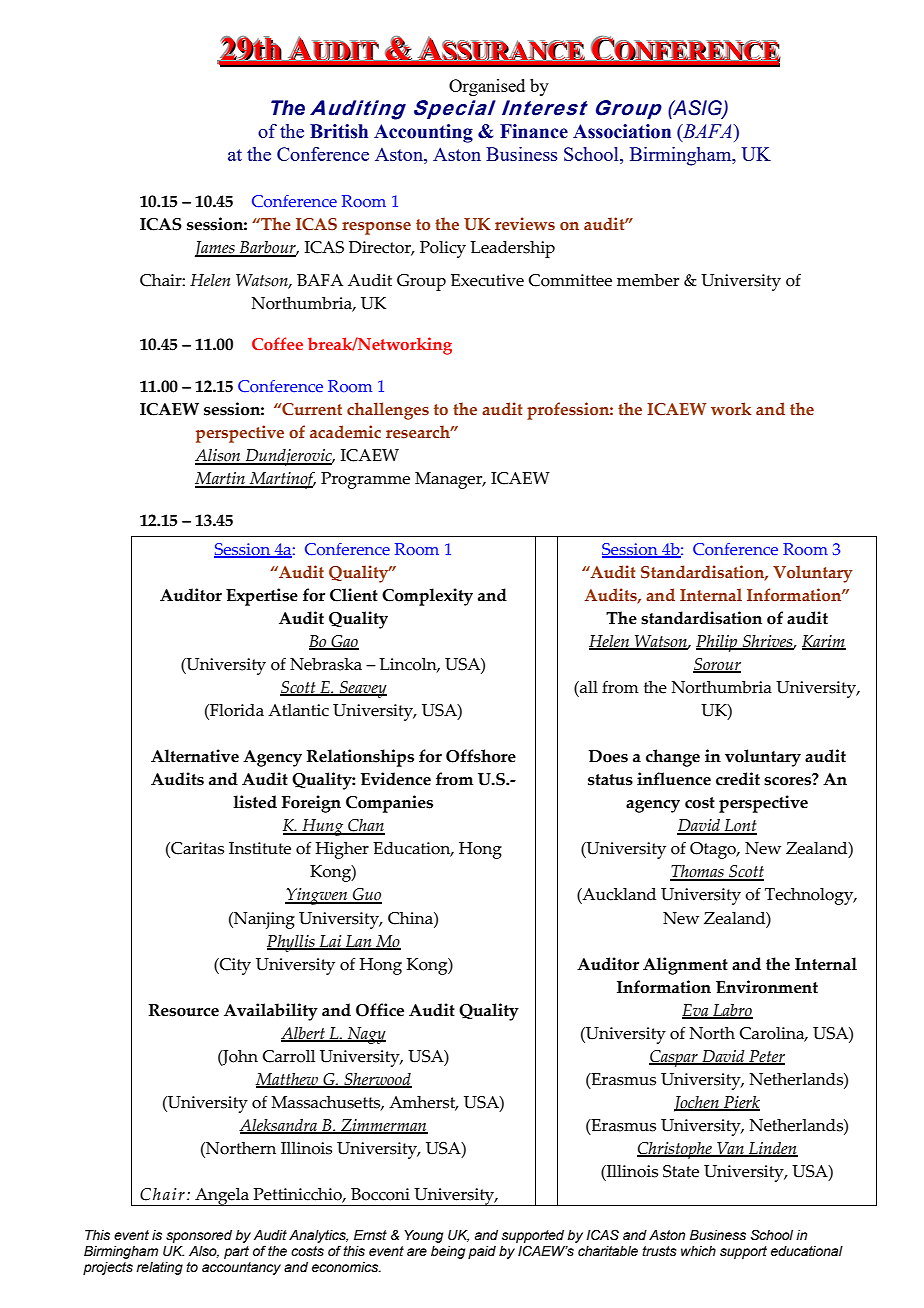 Image resolution: width=924 pixels, height=1308 pixels. Describe the element at coordinates (622, 131) in the screenshot. I see `Association` at that location.
